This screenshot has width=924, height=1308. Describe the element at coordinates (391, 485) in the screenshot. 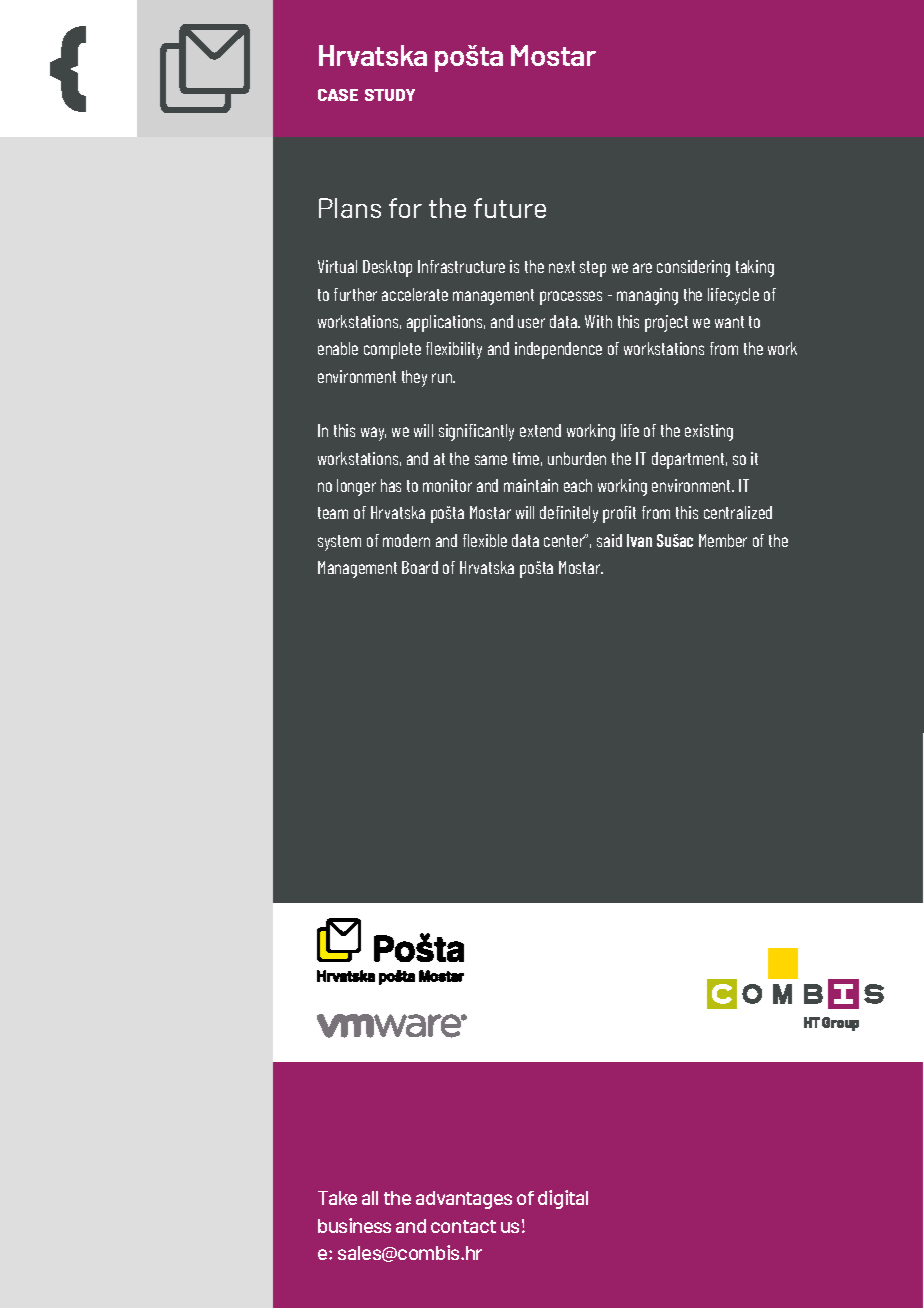

I see `has` at that location.
